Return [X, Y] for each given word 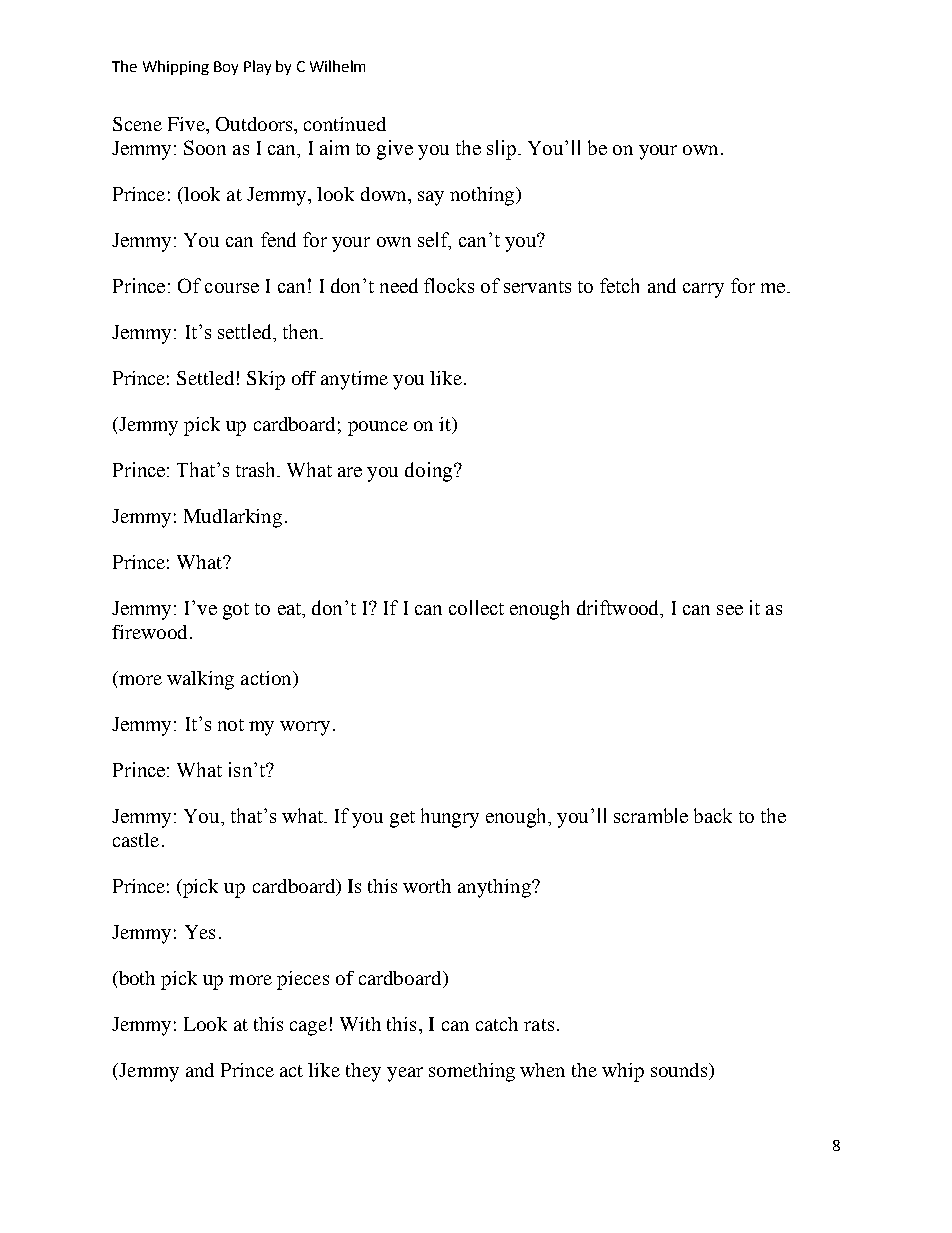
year [405, 1074]
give [395, 150]
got [236, 611]
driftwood [619, 609]
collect [476, 607]
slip [501, 150]
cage [308, 1028]
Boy [226, 68]
